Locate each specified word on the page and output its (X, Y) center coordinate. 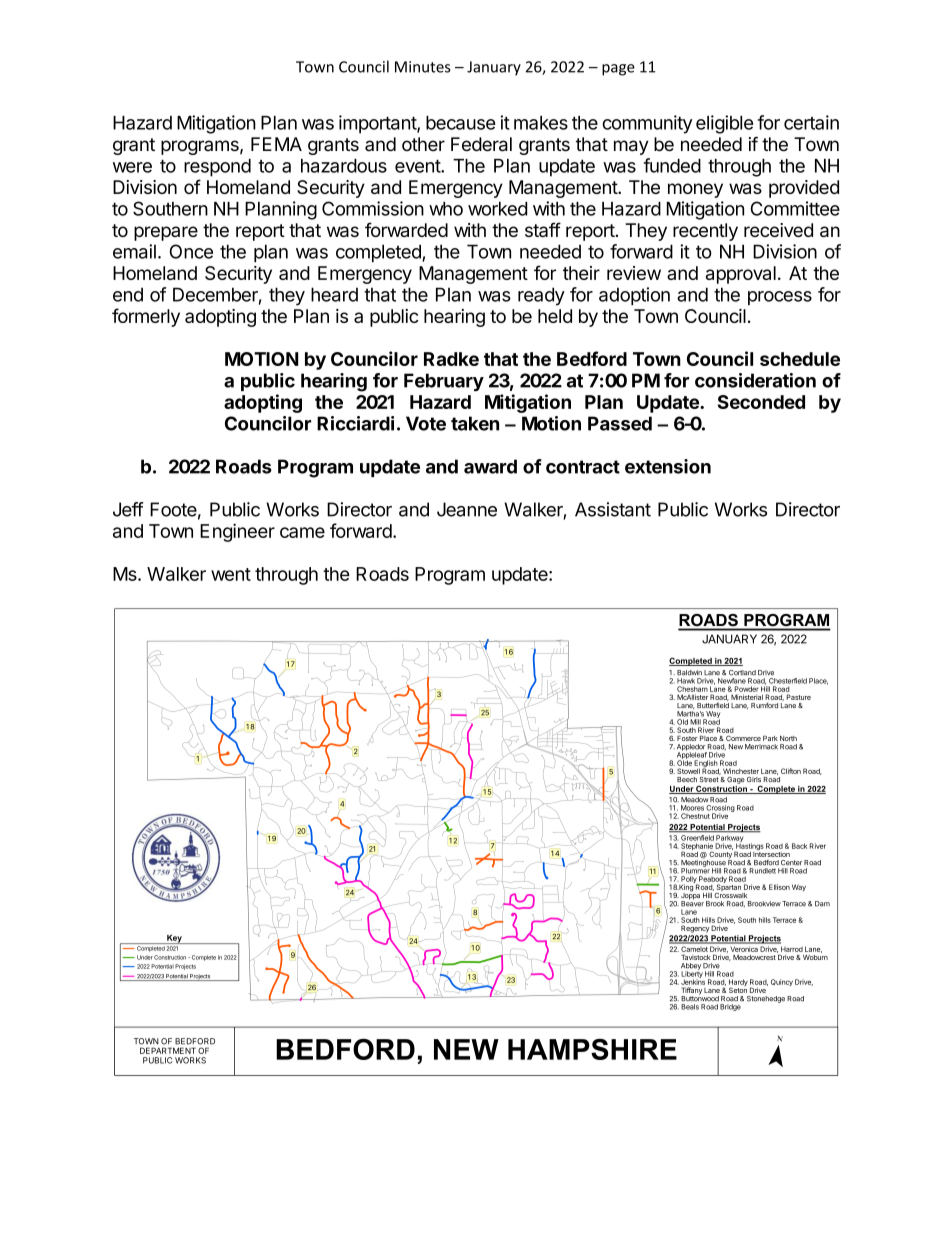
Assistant (613, 509)
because (461, 123)
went (231, 574)
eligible (724, 124)
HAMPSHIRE (592, 1049)
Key (174, 939)
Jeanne (467, 509)
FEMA (276, 144)
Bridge (730, 1007)
